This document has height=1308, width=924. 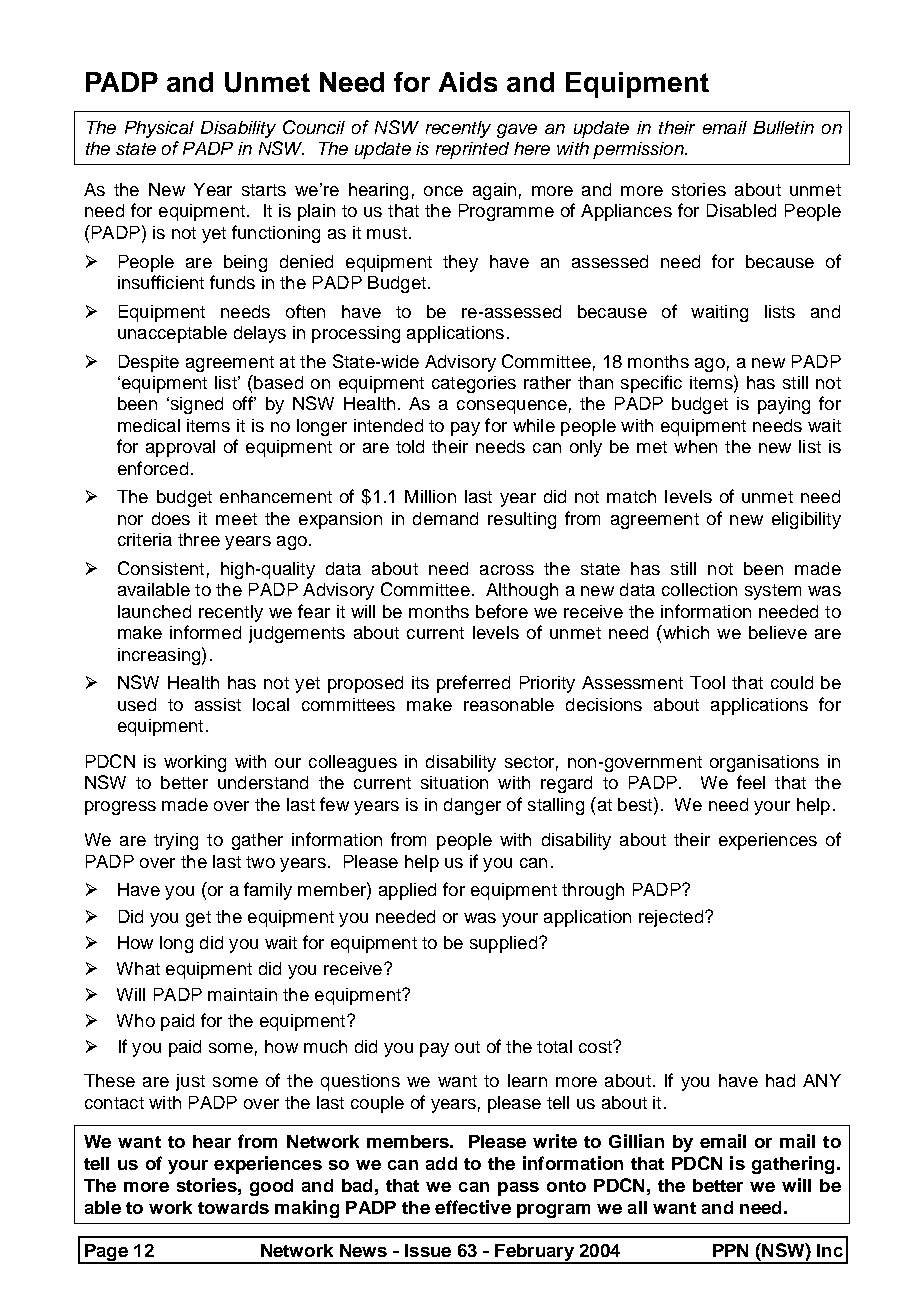 What do you see at coordinates (751, 782) in the document?
I see `feel` at bounding box center [751, 782].
